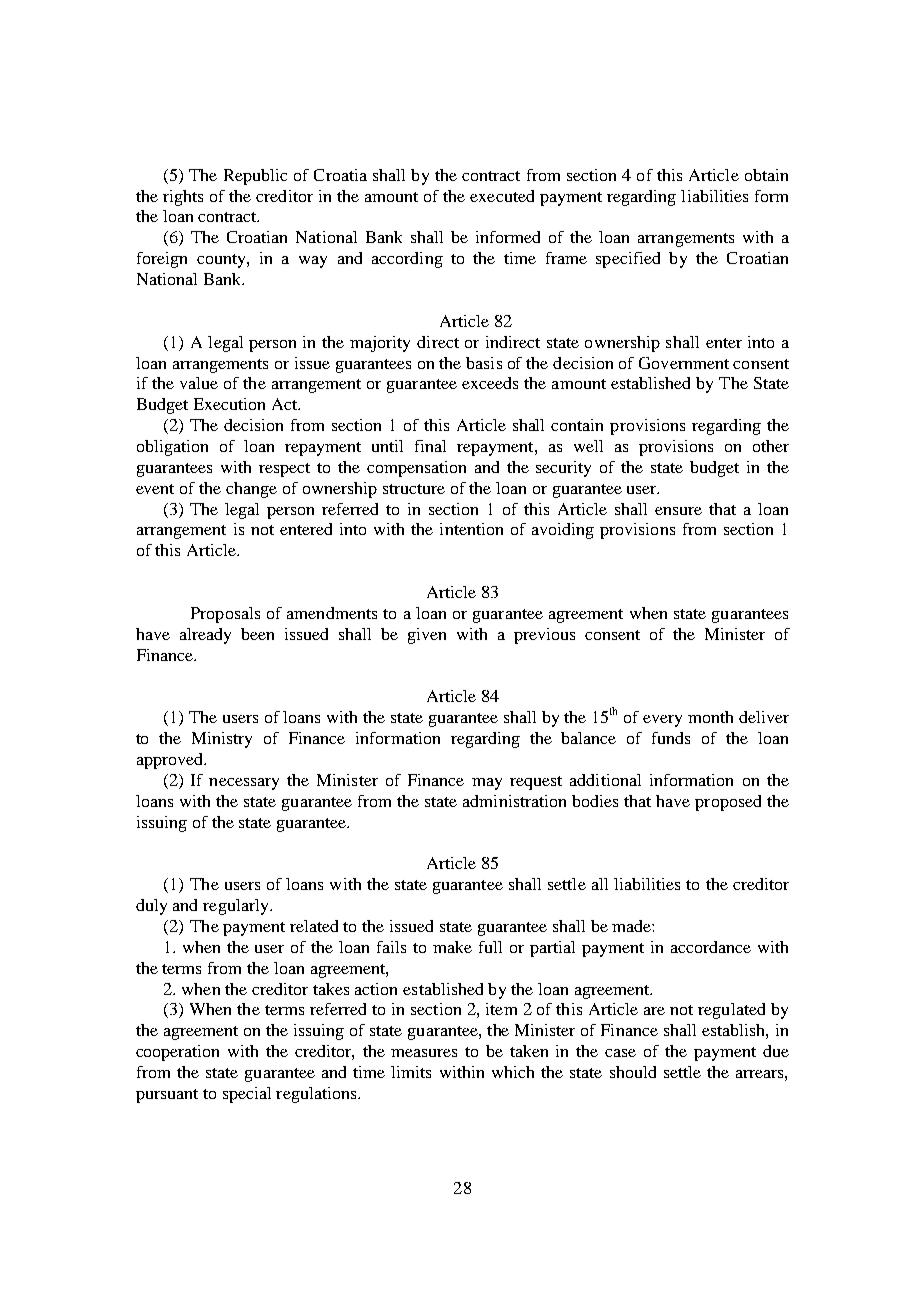 This document has height=1308, width=924. I want to click on measures, so click(424, 1053).
